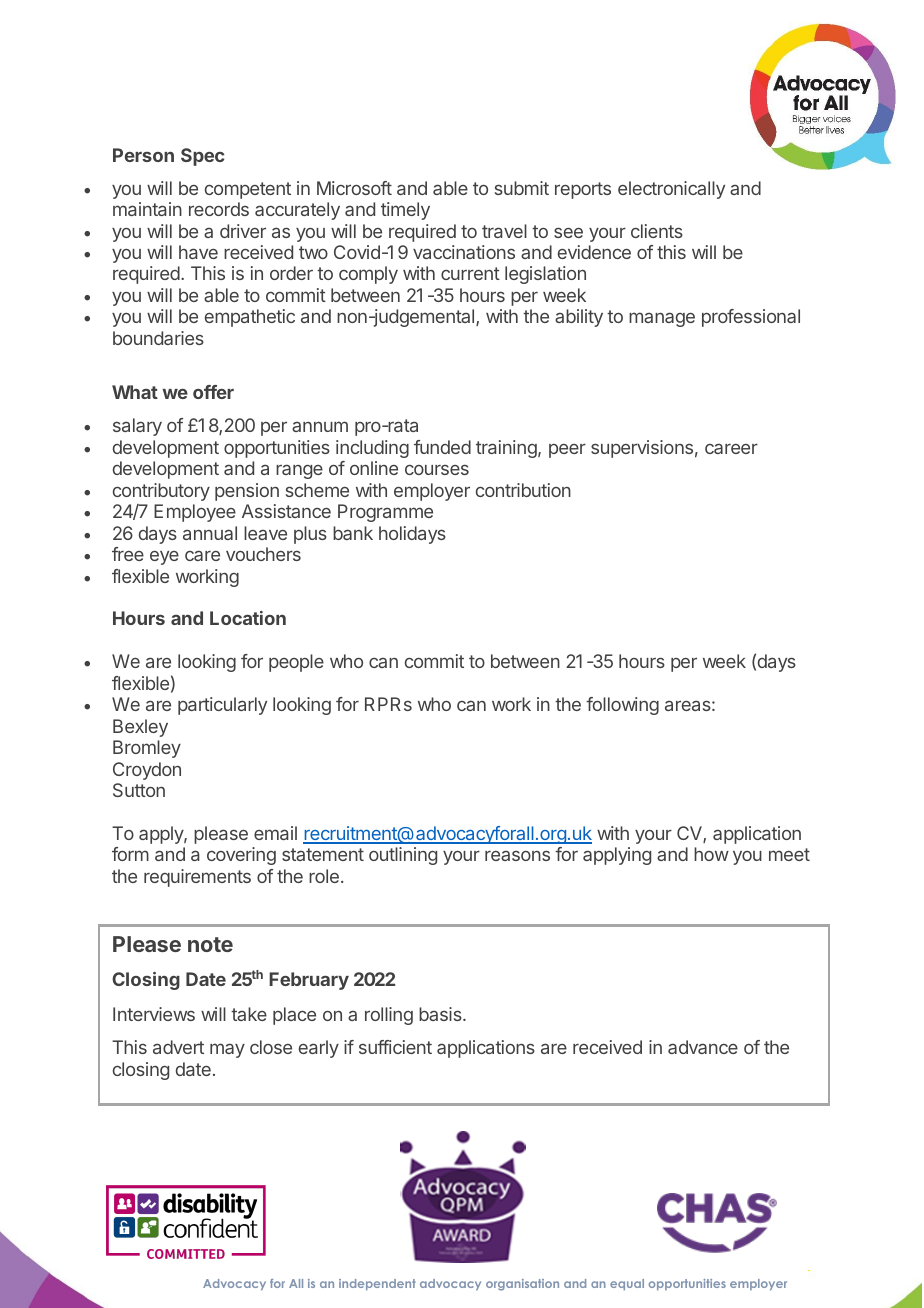 This screenshot has width=924, height=1308. Describe the element at coordinates (377, 1284) in the screenshot. I see `independent` at that location.
